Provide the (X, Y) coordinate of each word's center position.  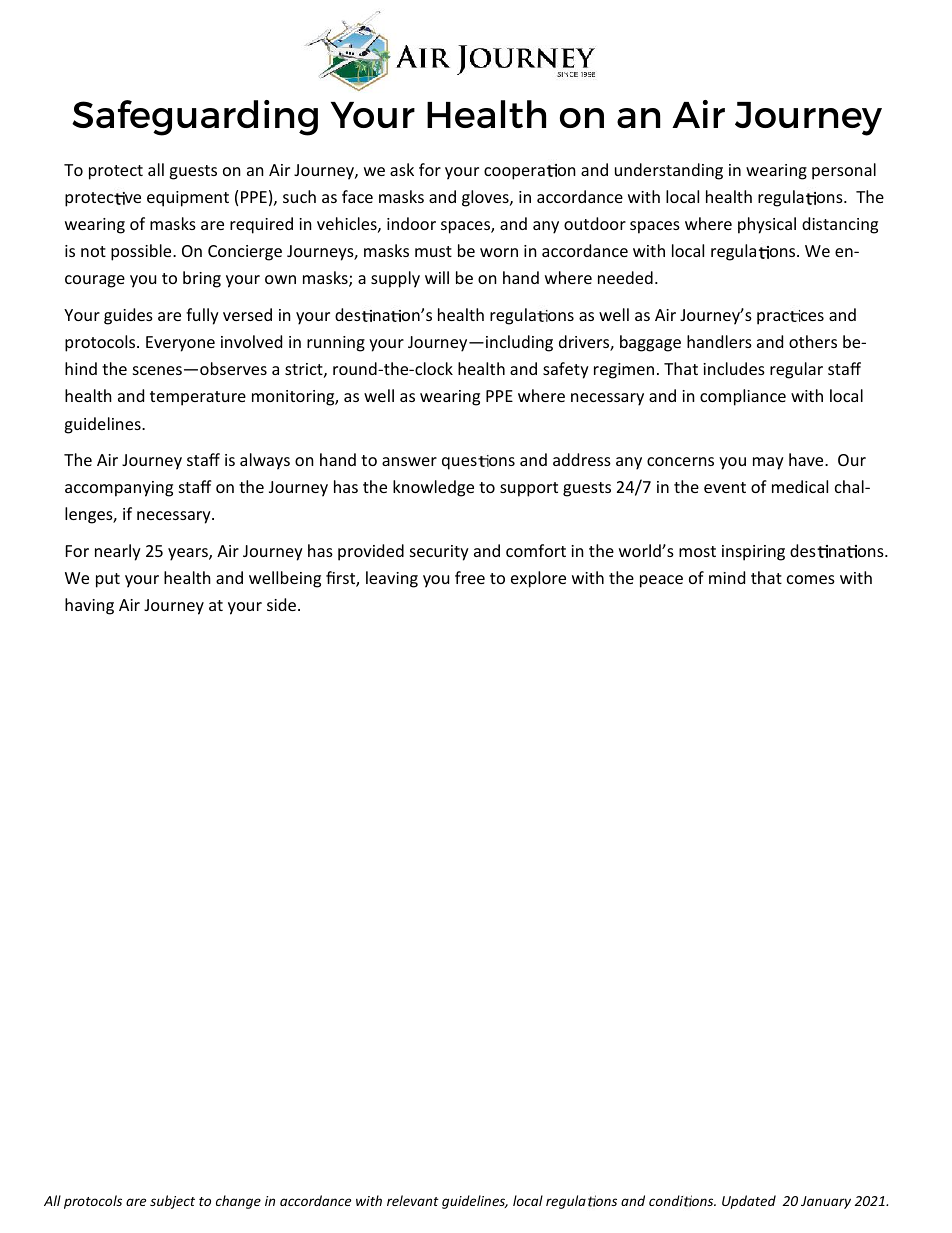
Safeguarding (195, 118)
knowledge (433, 488)
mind (727, 577)
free (470, 577)
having (89, 606)
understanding (669, 171)
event (725, 487)
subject (172, 1202)
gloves (486, 198)
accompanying (119, 489)
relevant (413, 1200)
